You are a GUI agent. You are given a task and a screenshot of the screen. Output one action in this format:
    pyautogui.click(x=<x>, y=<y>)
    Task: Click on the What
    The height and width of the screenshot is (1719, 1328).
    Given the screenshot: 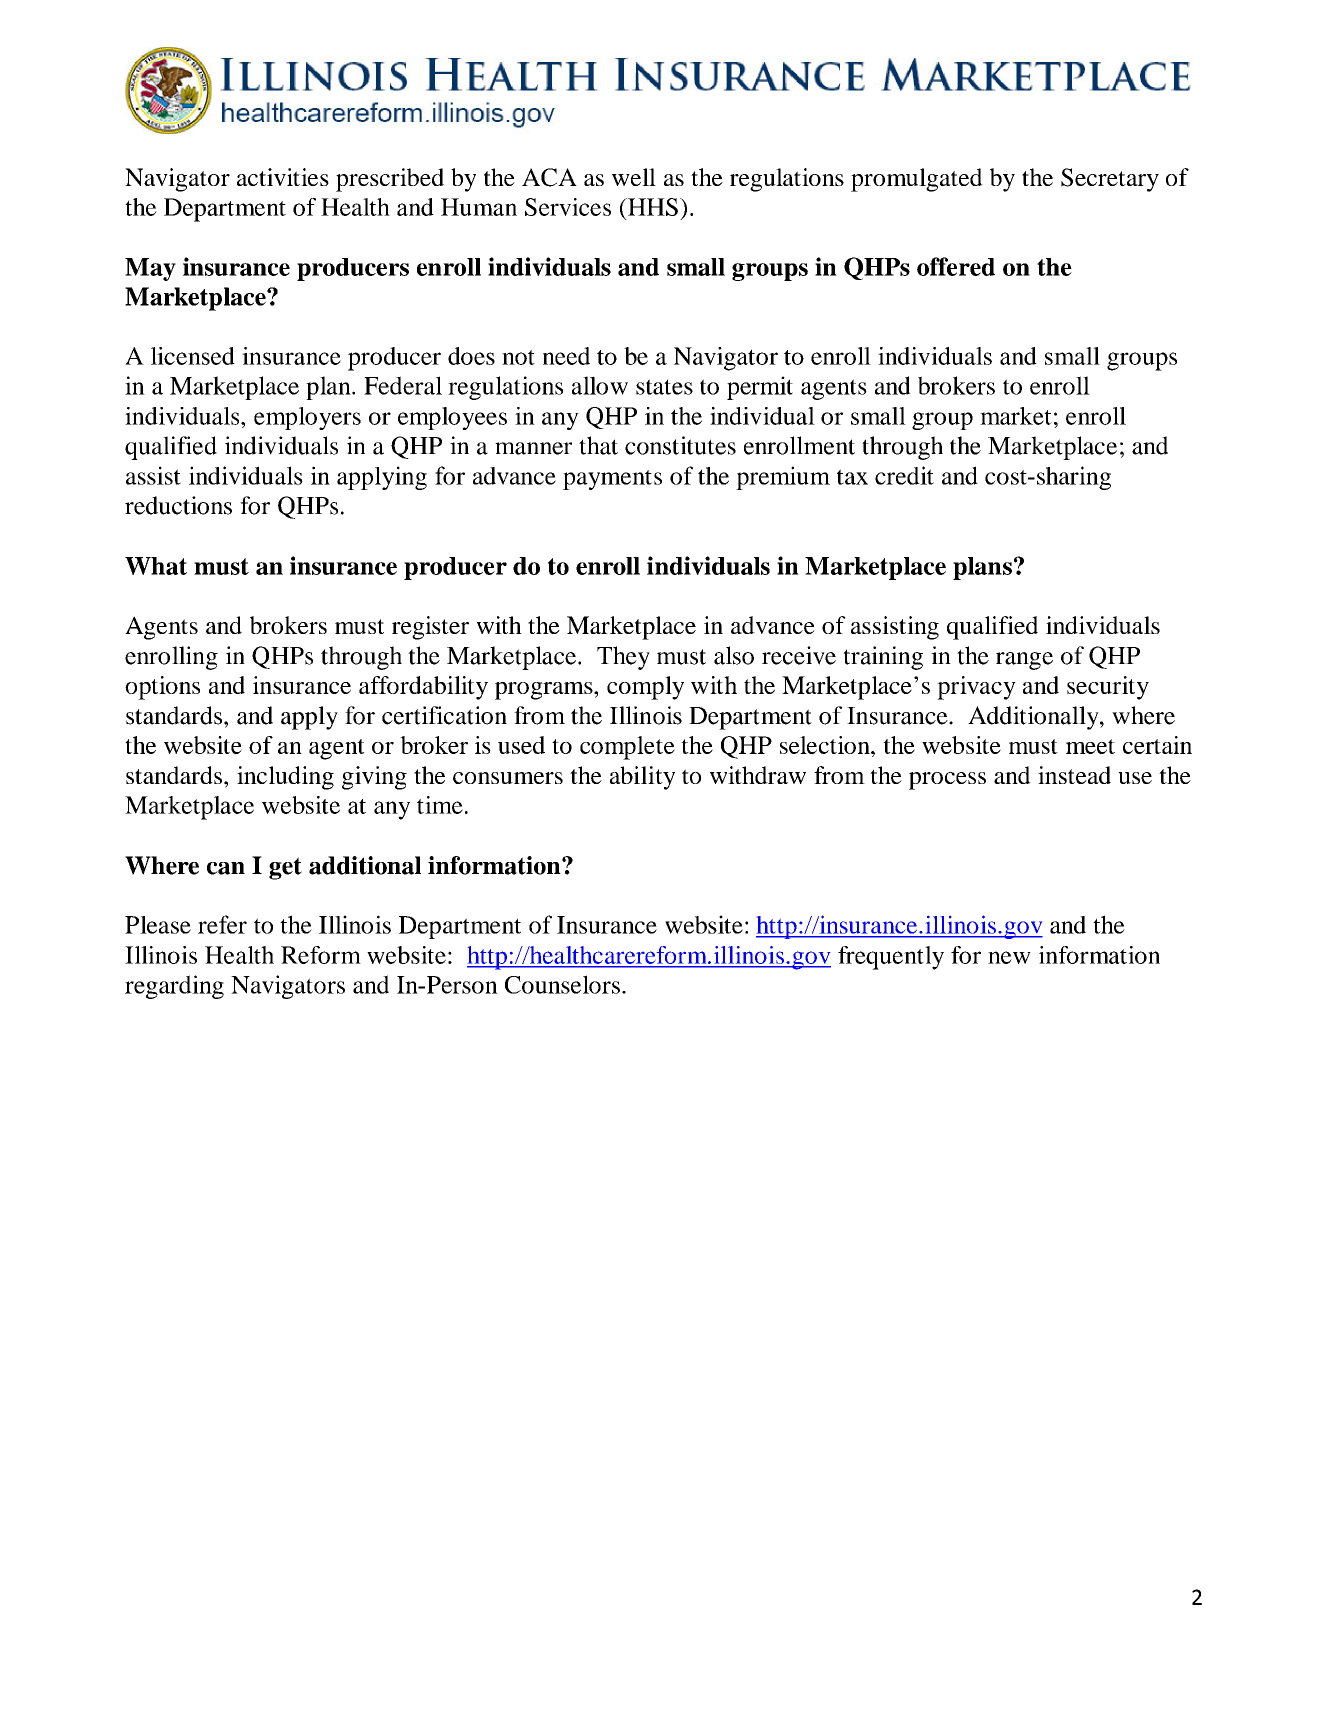 What is the action you would take?
    pyautogui.click(x=156, y=566)
